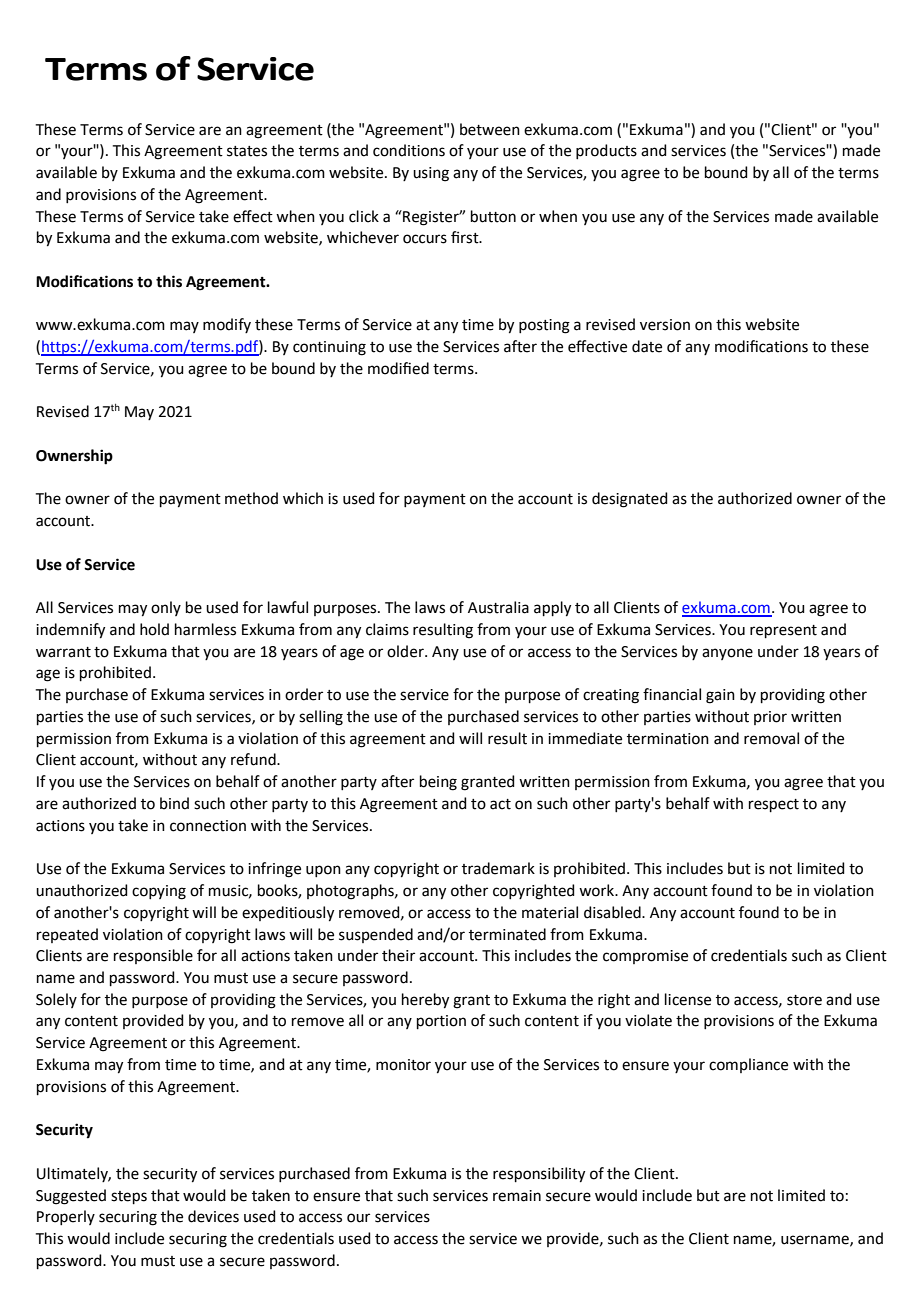 This page has height=1308, width=924. What do you see at coordinates (406, 651) in the page?
I see `older` at bounding box center [406, 651].
